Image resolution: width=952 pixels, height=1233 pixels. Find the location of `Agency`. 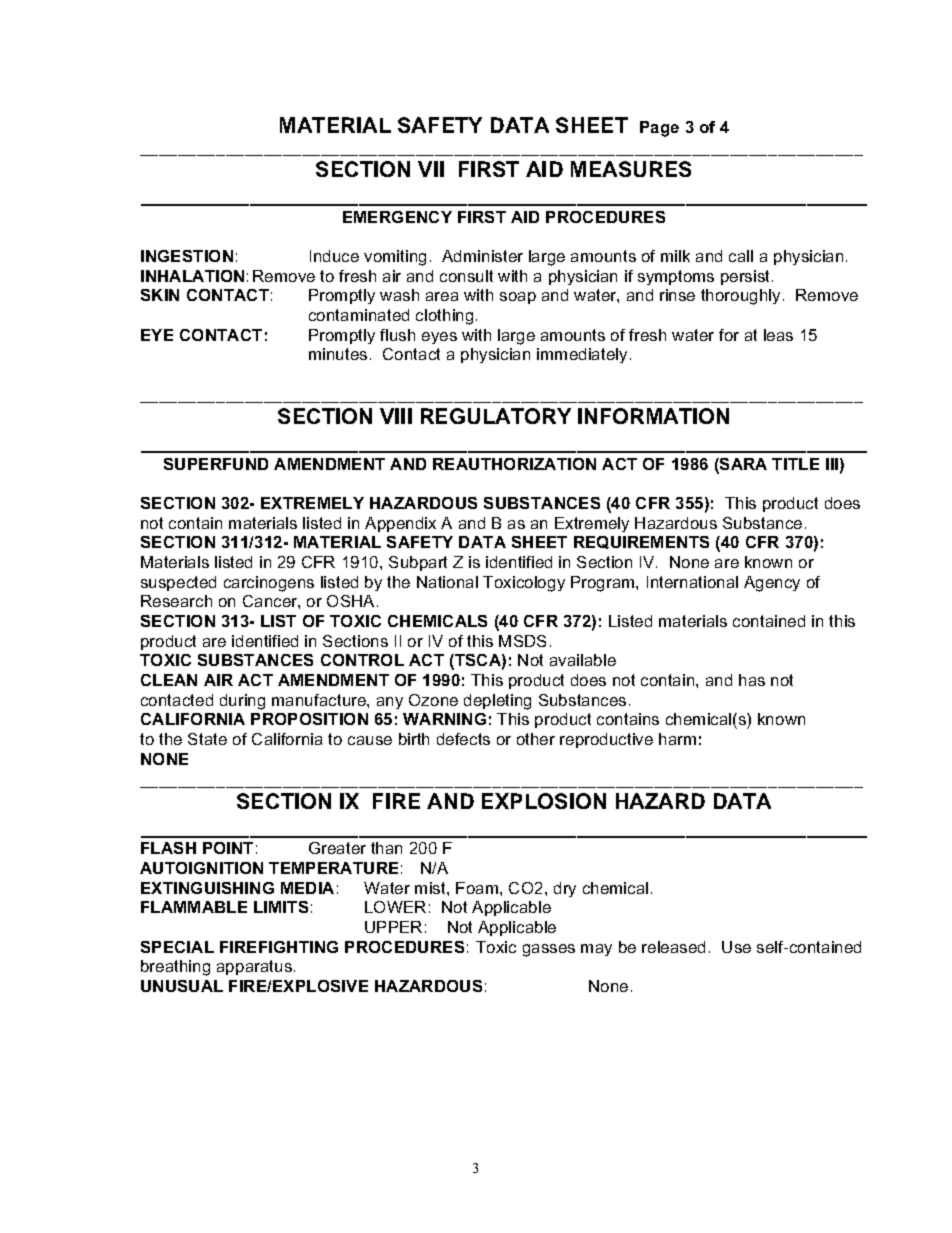

Agency is located at coordinates (772, 584).
